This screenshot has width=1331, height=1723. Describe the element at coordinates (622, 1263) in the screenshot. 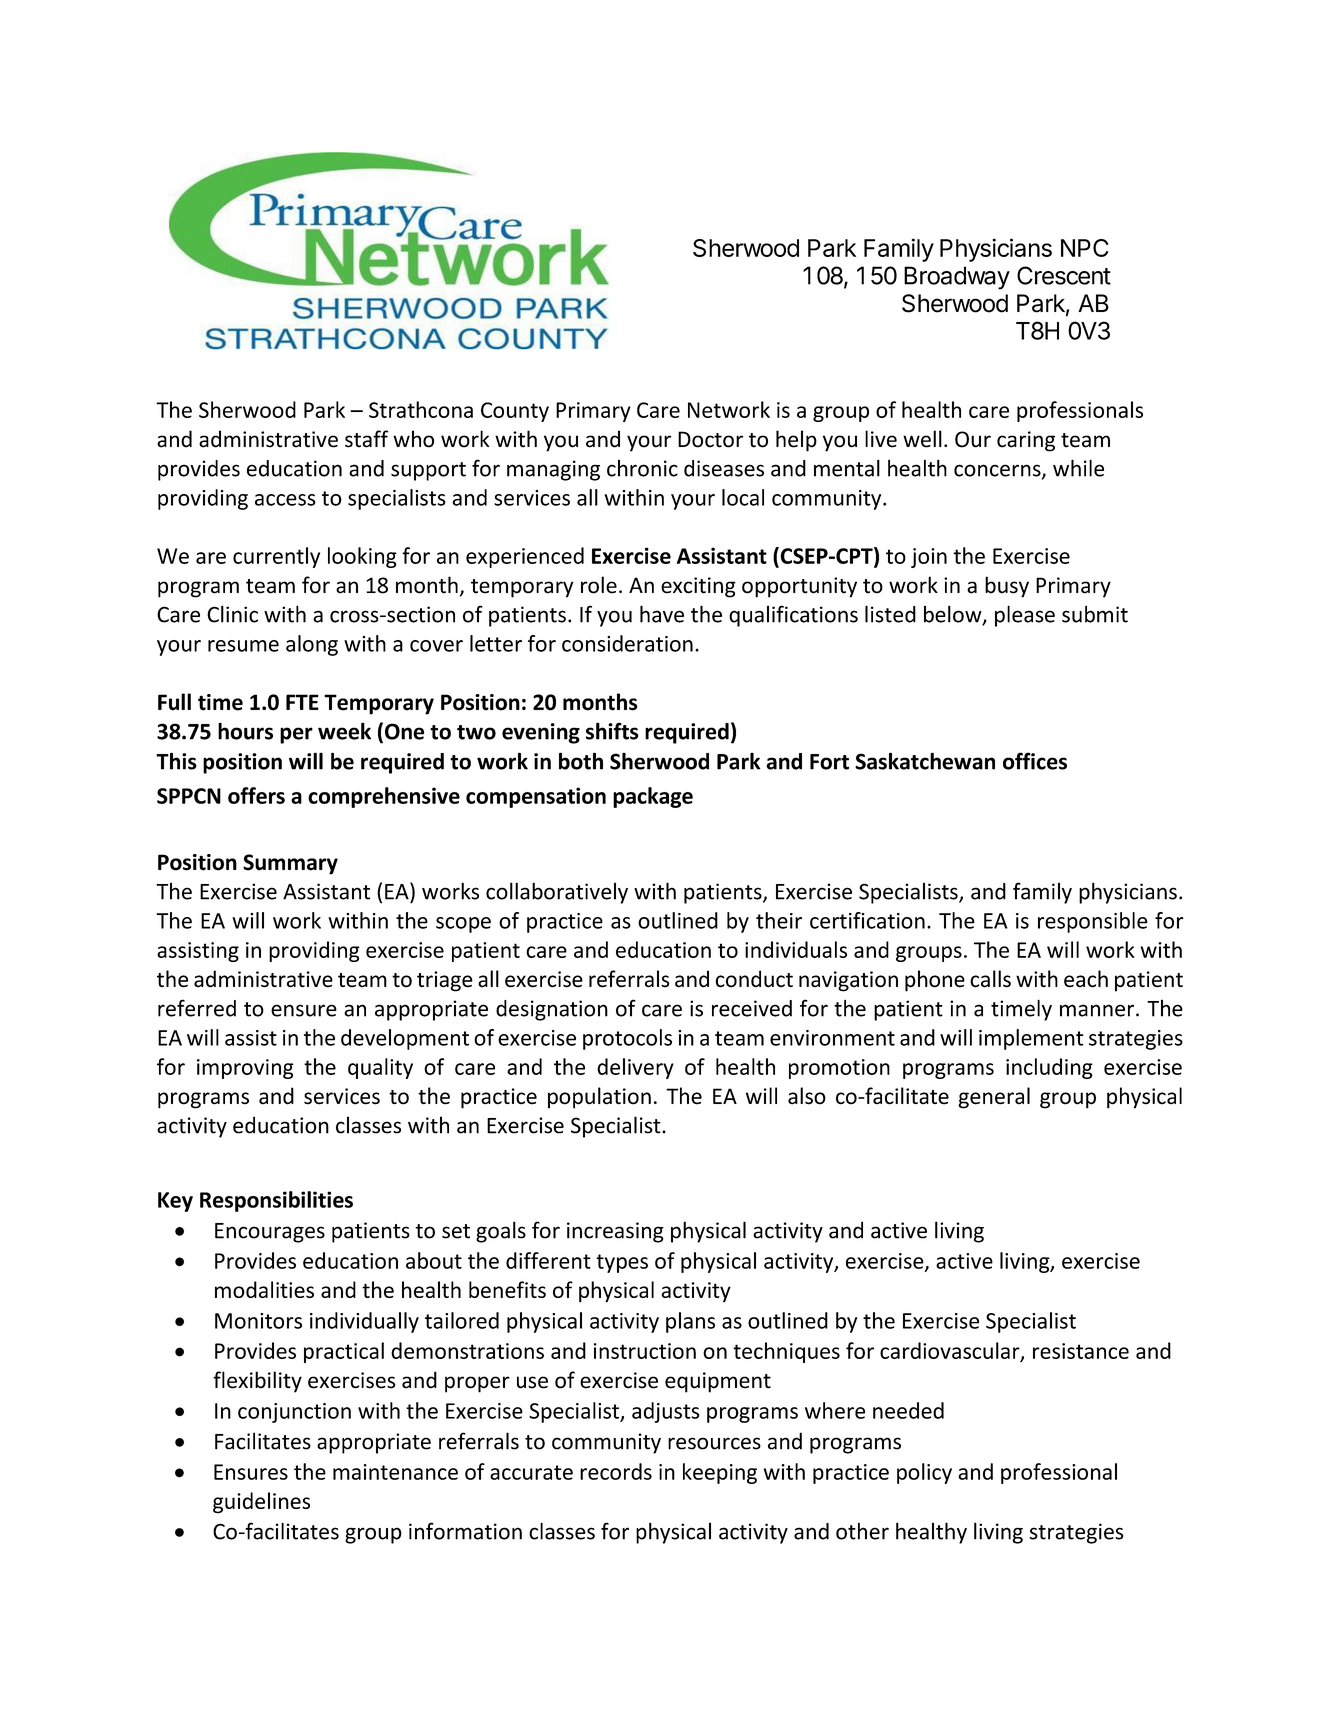

I see `types` at that location.
